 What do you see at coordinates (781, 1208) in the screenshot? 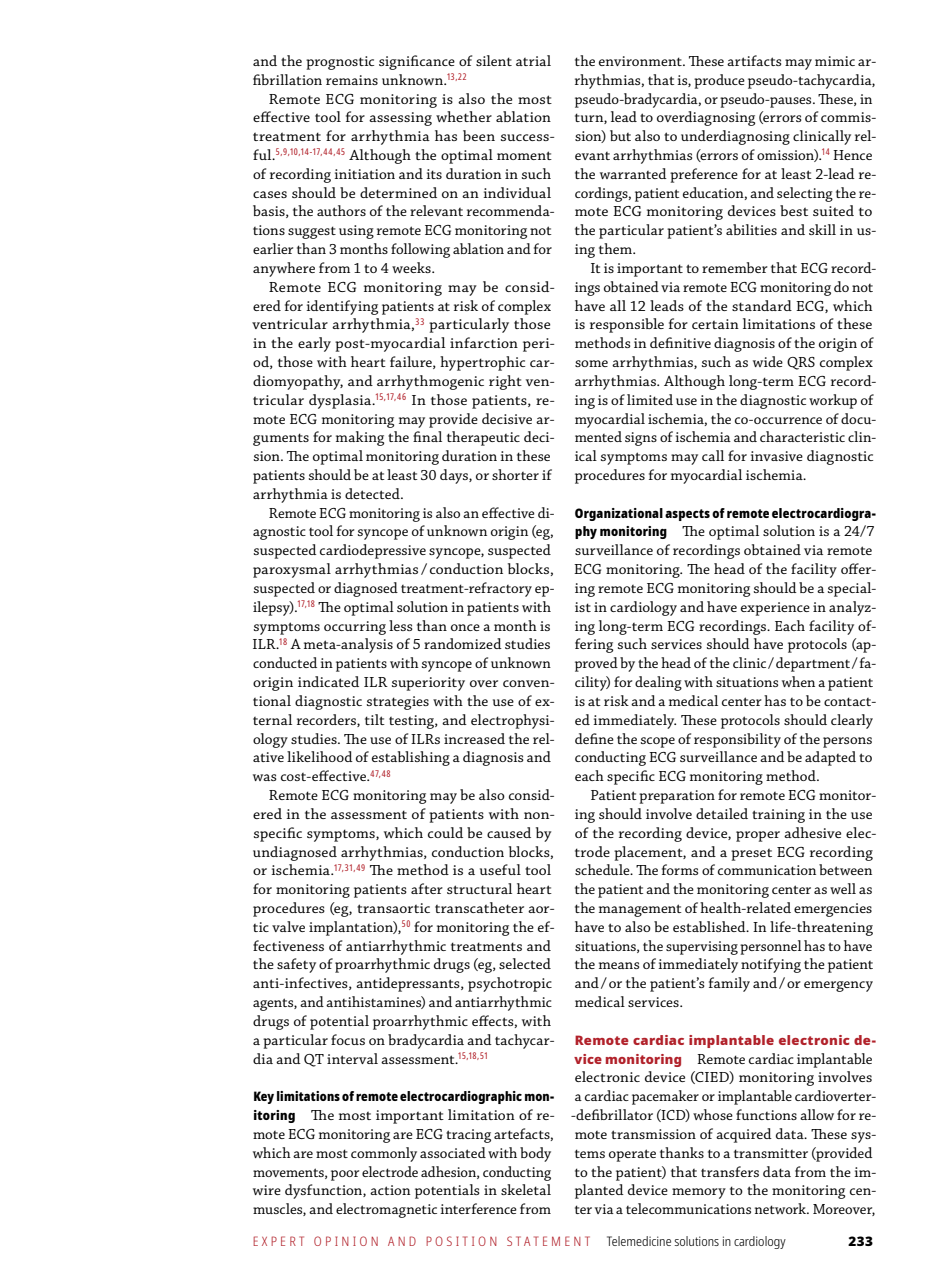
I see `network` at bounding box center [781, 1208].
